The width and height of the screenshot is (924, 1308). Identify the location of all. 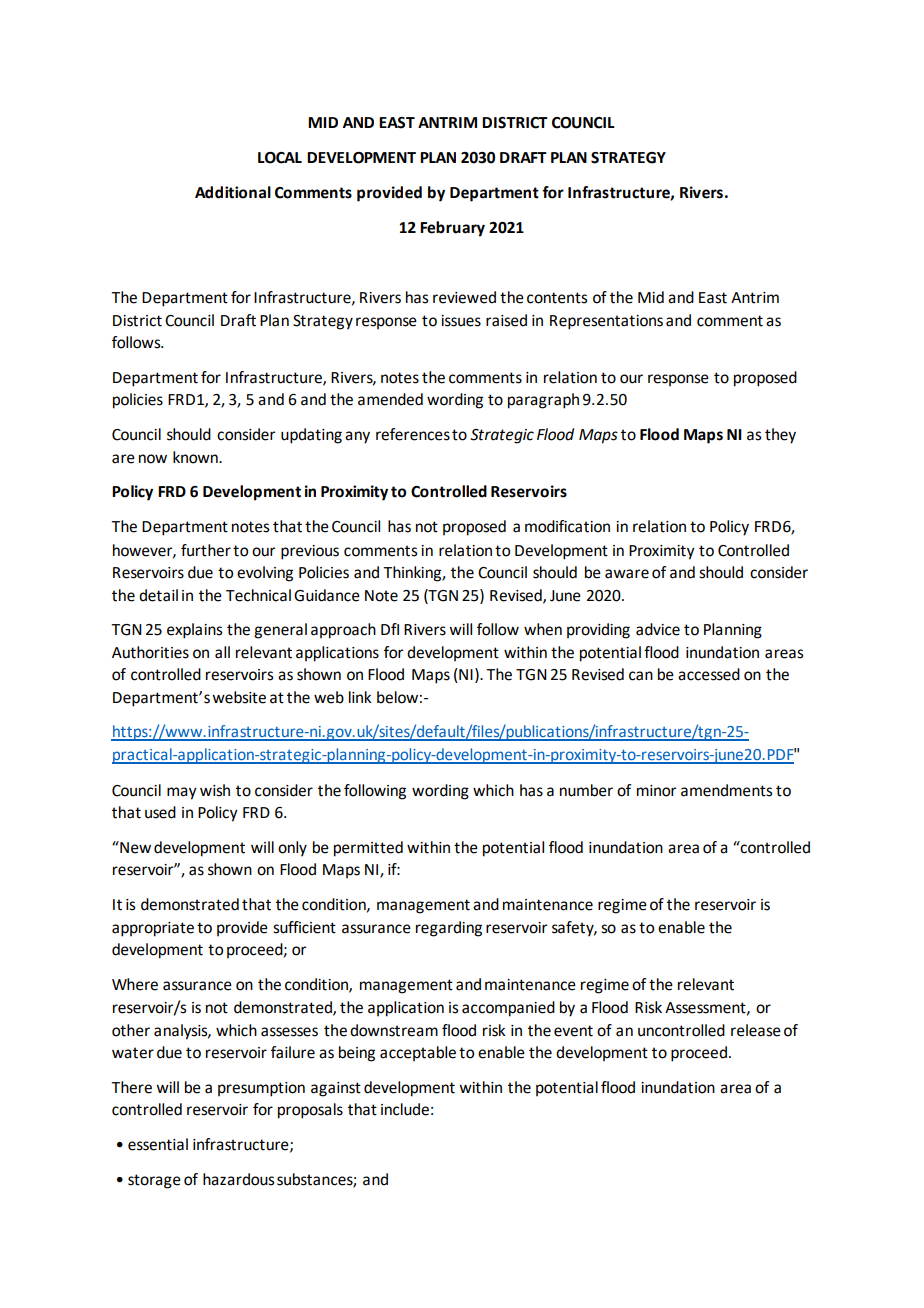
(222, 652).
